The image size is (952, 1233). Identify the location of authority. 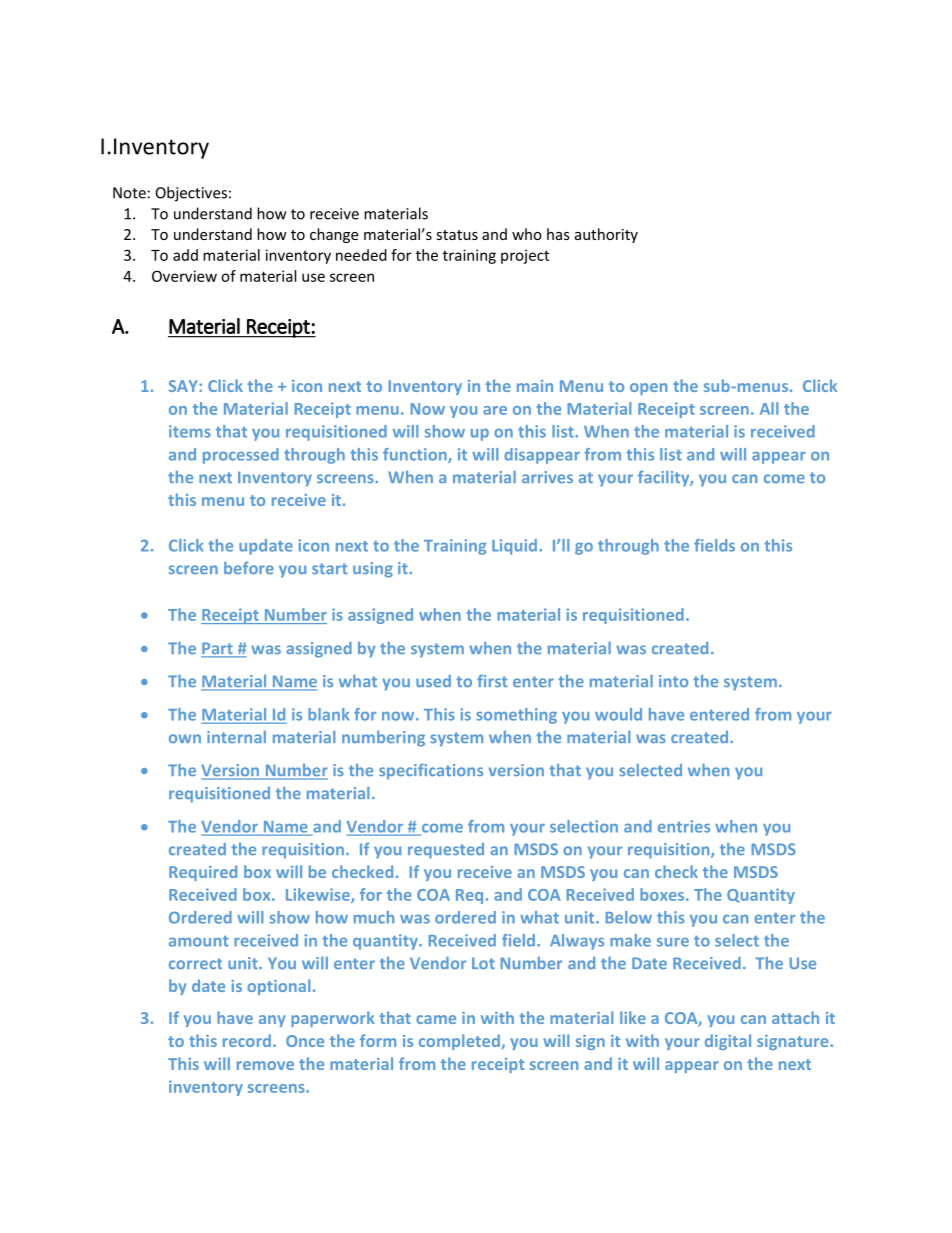
(606, 235).
